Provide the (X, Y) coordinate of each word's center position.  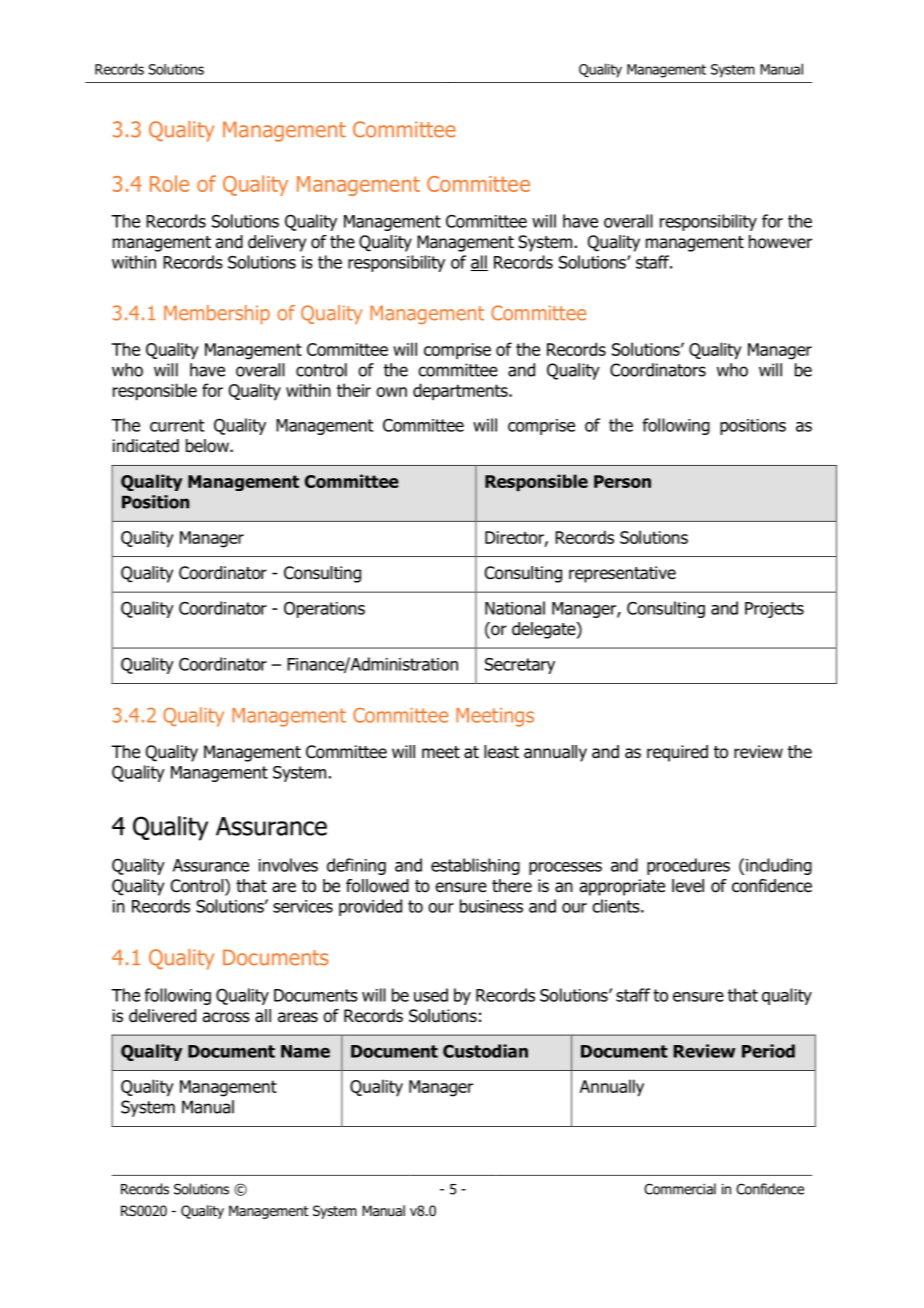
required (677, 753)
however (780, 242)
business (491, 906)
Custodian (485, 1051)
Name (305, 1051)
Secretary (520, 666)
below (208, 446)
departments (461, 392)
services (303, 906)
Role (169, 183)
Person (622, 481)
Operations (324, 609)
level (688, 886)
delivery (277, 243)
